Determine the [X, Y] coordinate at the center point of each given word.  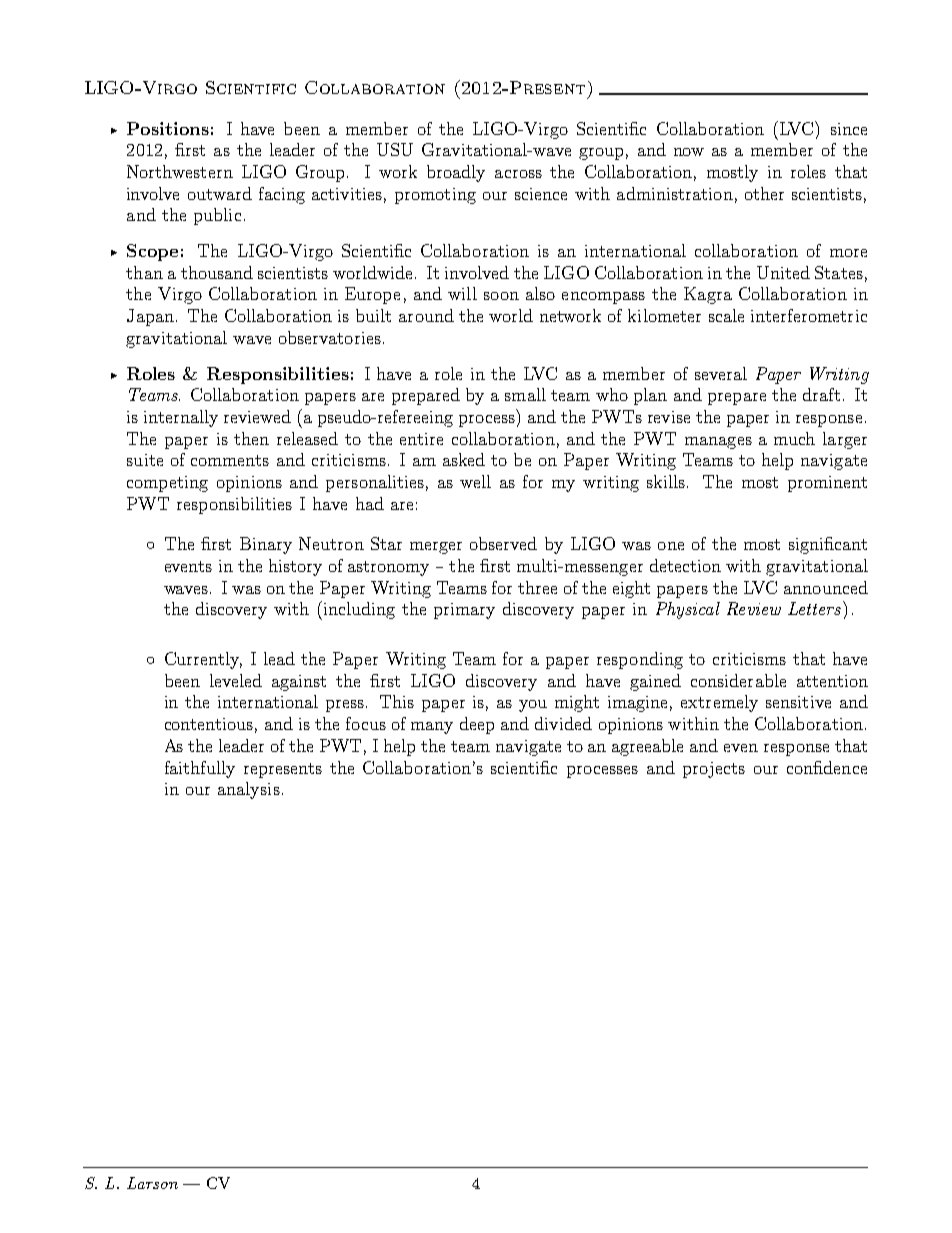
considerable [738, 680]
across [518, 174]
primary [464, 611]
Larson [152, 1183]
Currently [203, 660]
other [764, 193]
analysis [249, 790]
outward [220, 193]
